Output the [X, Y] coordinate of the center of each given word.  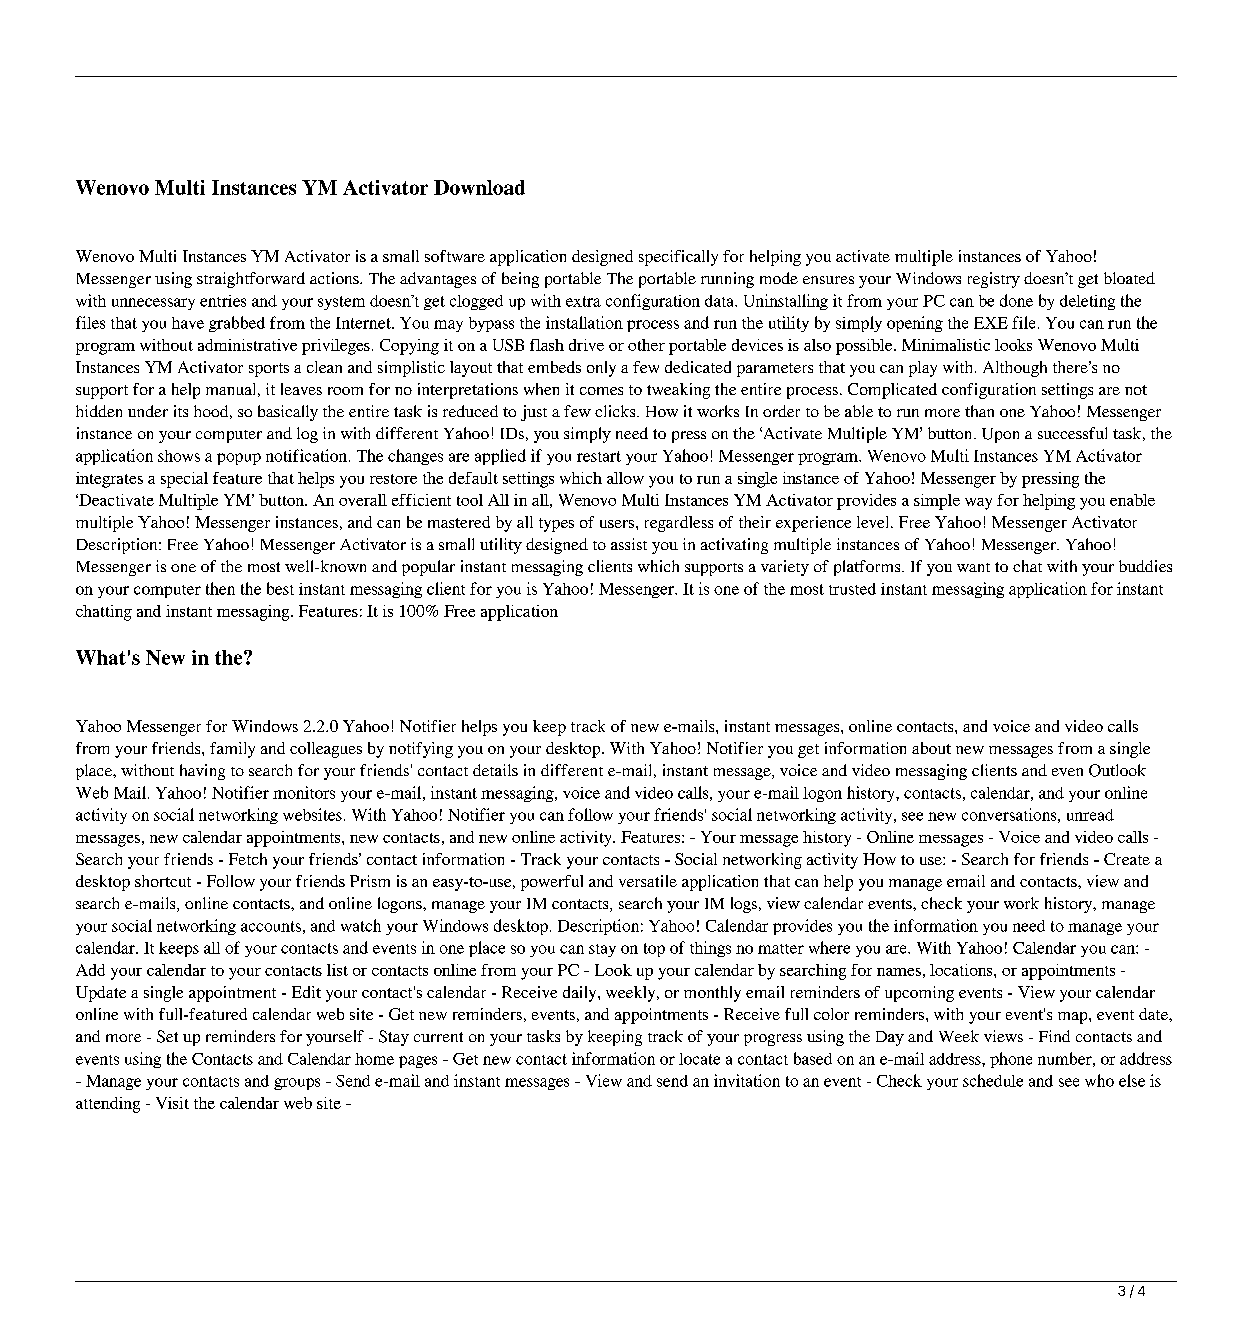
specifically [678, 258]
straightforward [251, 280]
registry [994, 280]
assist [629, 544]
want [973, 567]
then [220, 588]
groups [297, 1084]
